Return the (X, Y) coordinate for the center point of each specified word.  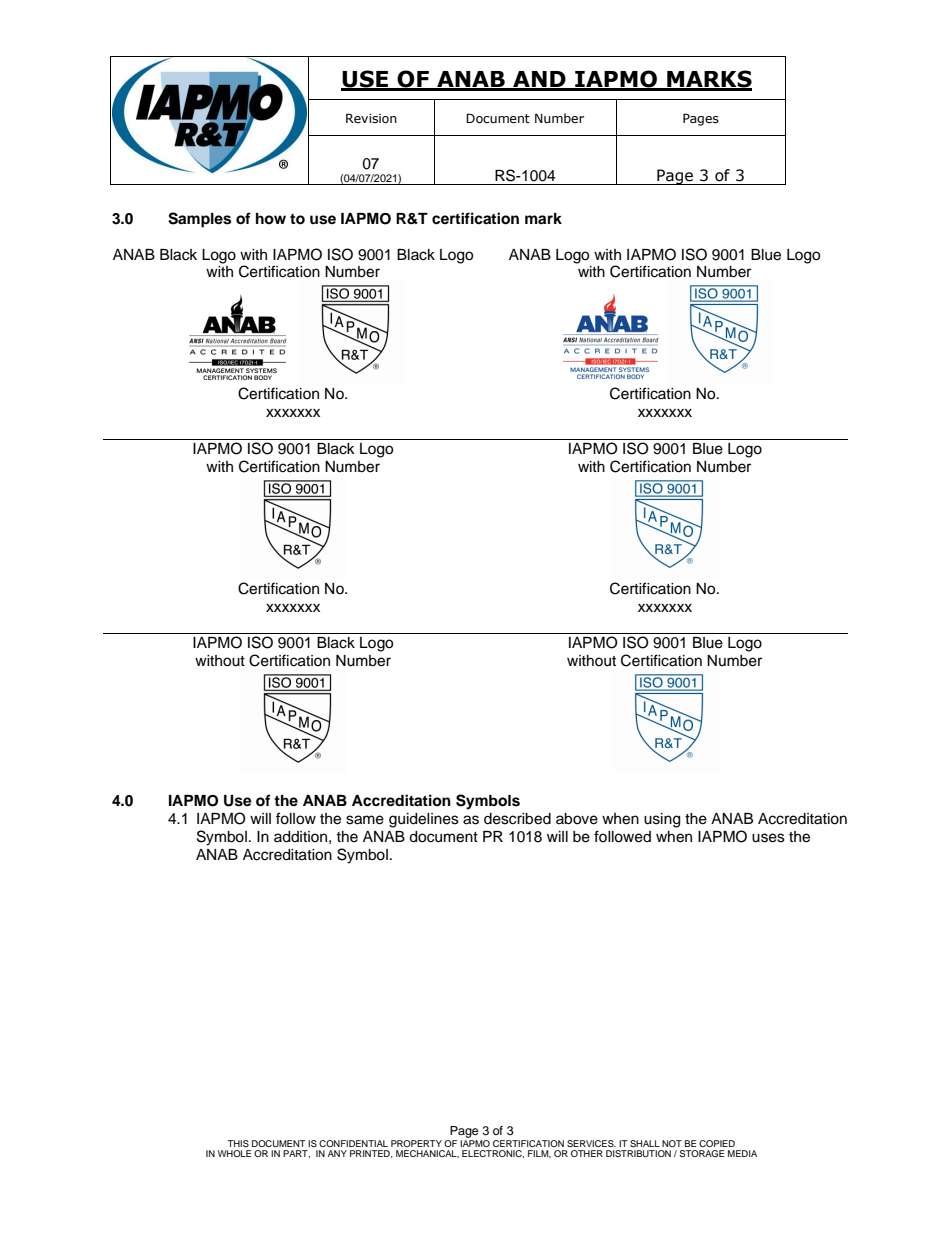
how (271, 218)
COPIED (717, 1143)
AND (539, 80)
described (517, 819)
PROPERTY (416, 1143)
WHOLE (234, 1153)
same (365, 820)
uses (768, 838)
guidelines (424, 820)
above (577, 819)
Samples (199, 220)
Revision (371, 118)
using (662, 820)
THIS (238, 1143)
